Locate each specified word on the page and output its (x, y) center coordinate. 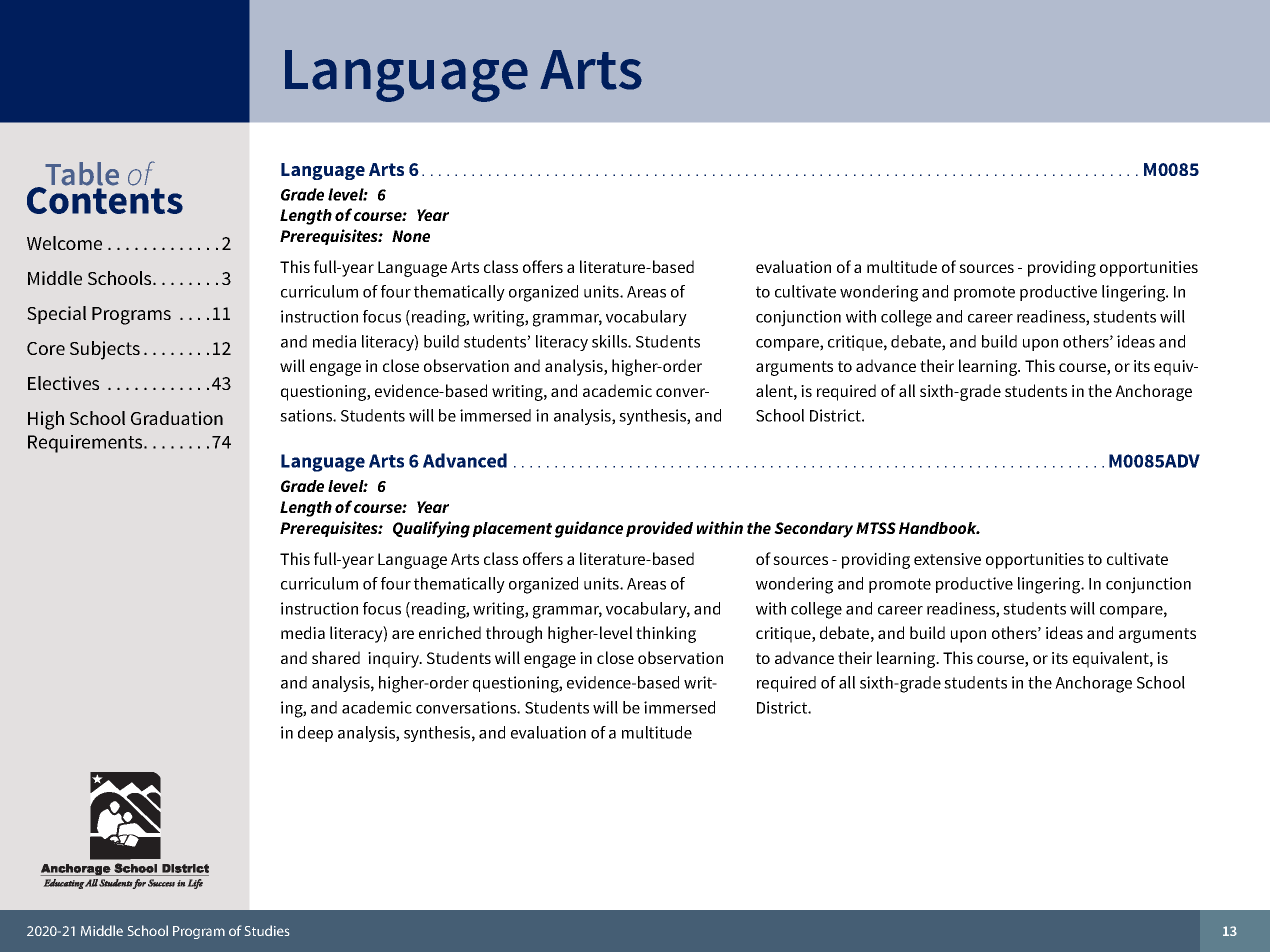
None (411, 236)
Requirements (86, 444)
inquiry (395, 660)
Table (82, 174)
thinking (666, 634)
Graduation (177, 418)
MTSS (876, 528)
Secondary (813, 530)
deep (315, 734)
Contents (105, 199)
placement (512, 529)
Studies (267, 930)
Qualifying (431, 529)
